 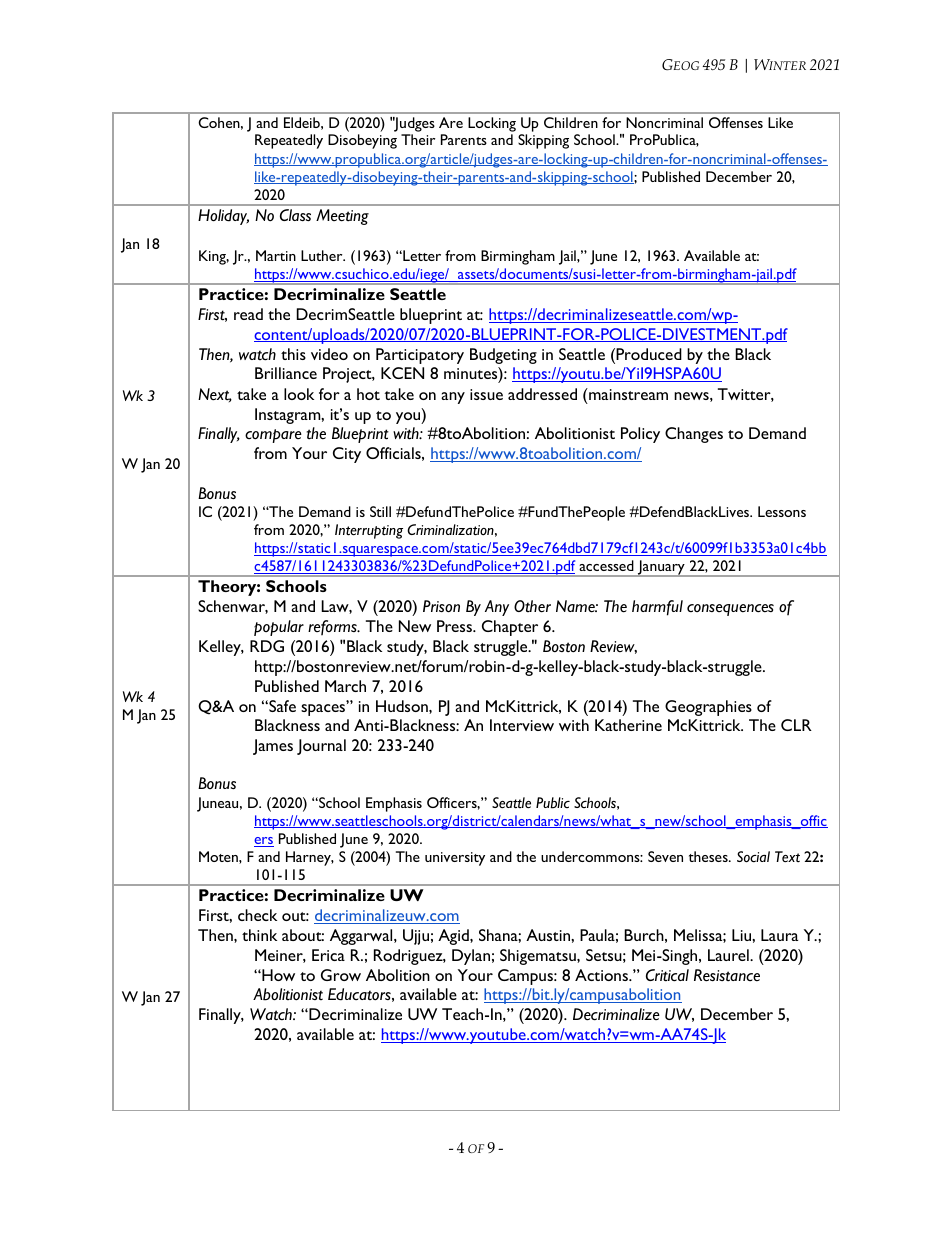 I want to click on Actions, so click(x=602, y=975).
